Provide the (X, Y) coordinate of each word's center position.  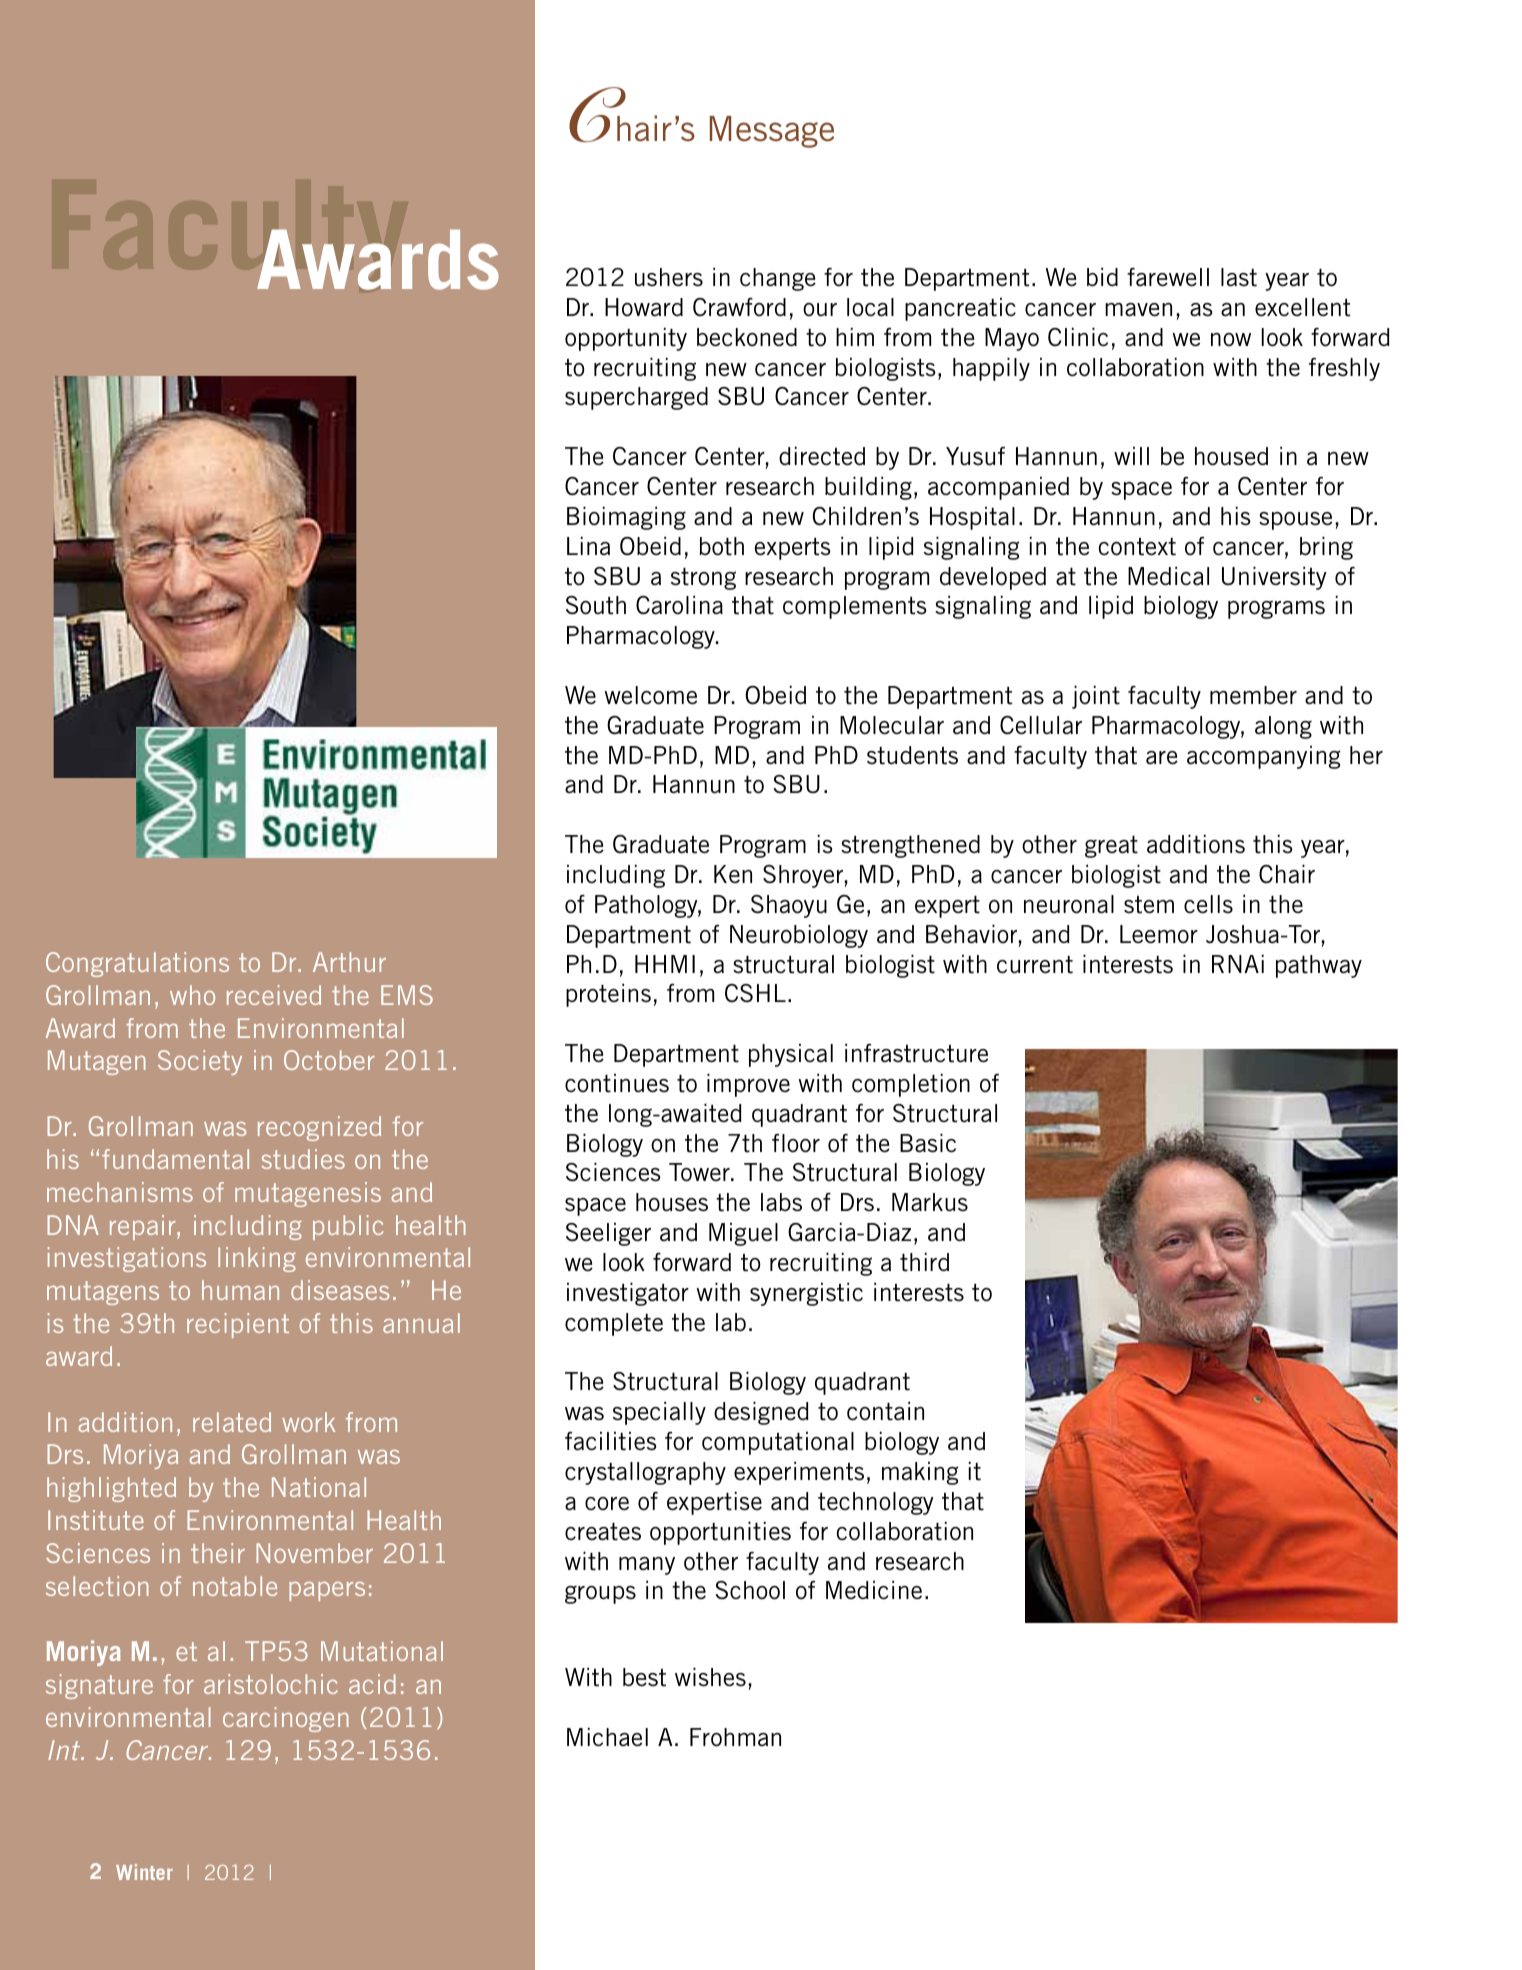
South (596, 605)
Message (772, 132)
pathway (1319, 966)
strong (703, 579)
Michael (607, 1737)
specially (659, 1413)
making (920, 1473)
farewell (1168, 277)
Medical (1168, 576)
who (192, 995)
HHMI (665, 964)
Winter (144, 1872)
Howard (644, 307)
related (232, 1422)
